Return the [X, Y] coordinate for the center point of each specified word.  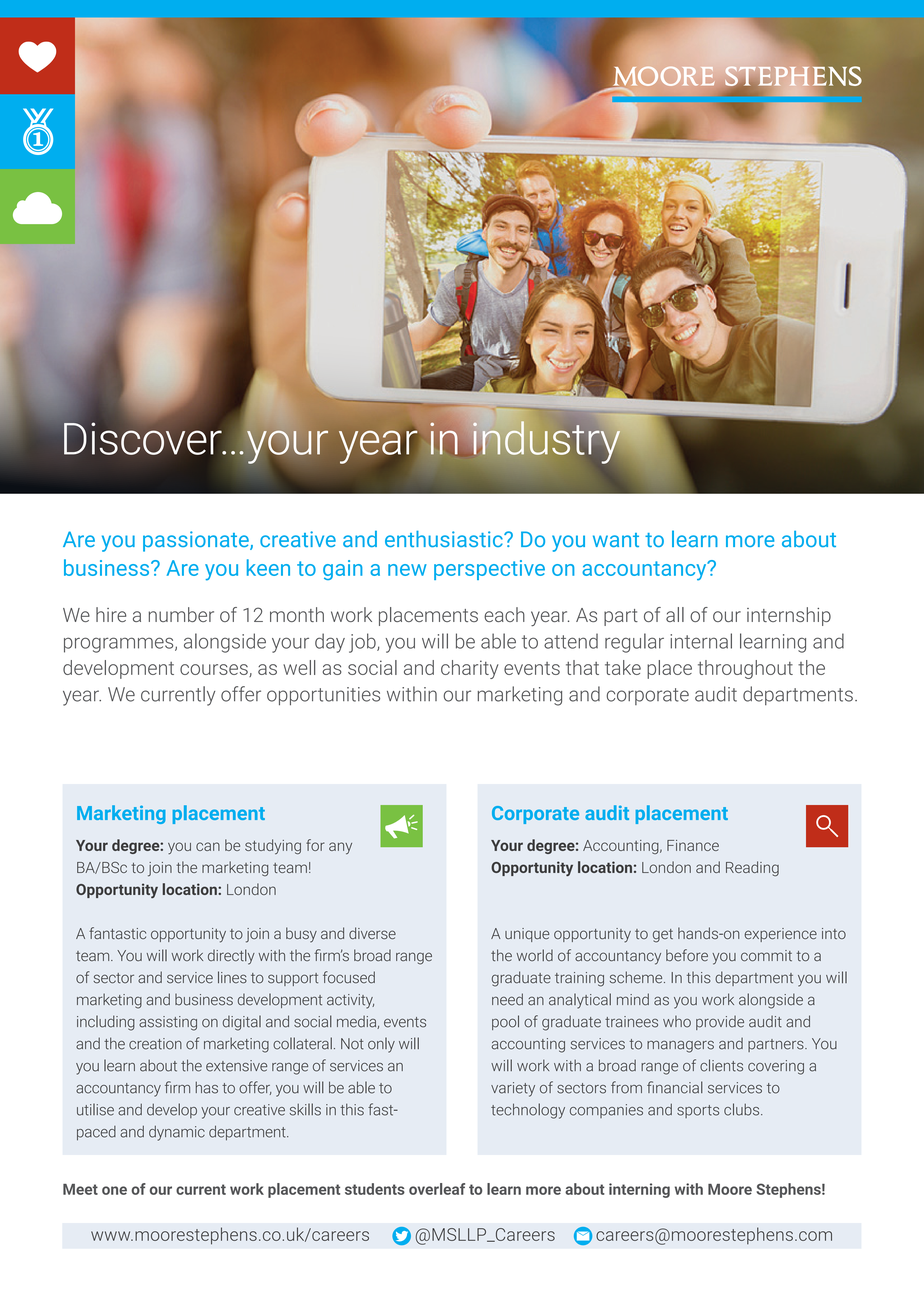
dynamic [177, 1133]
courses [215, 670]
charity [470, 669]
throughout [745, 669]
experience [780, 935]
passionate [197, 541]
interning [639, 1190]
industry [547, 442]
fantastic [117, 933]
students [375, 1189]
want [616, 540]
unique [527, 935]
